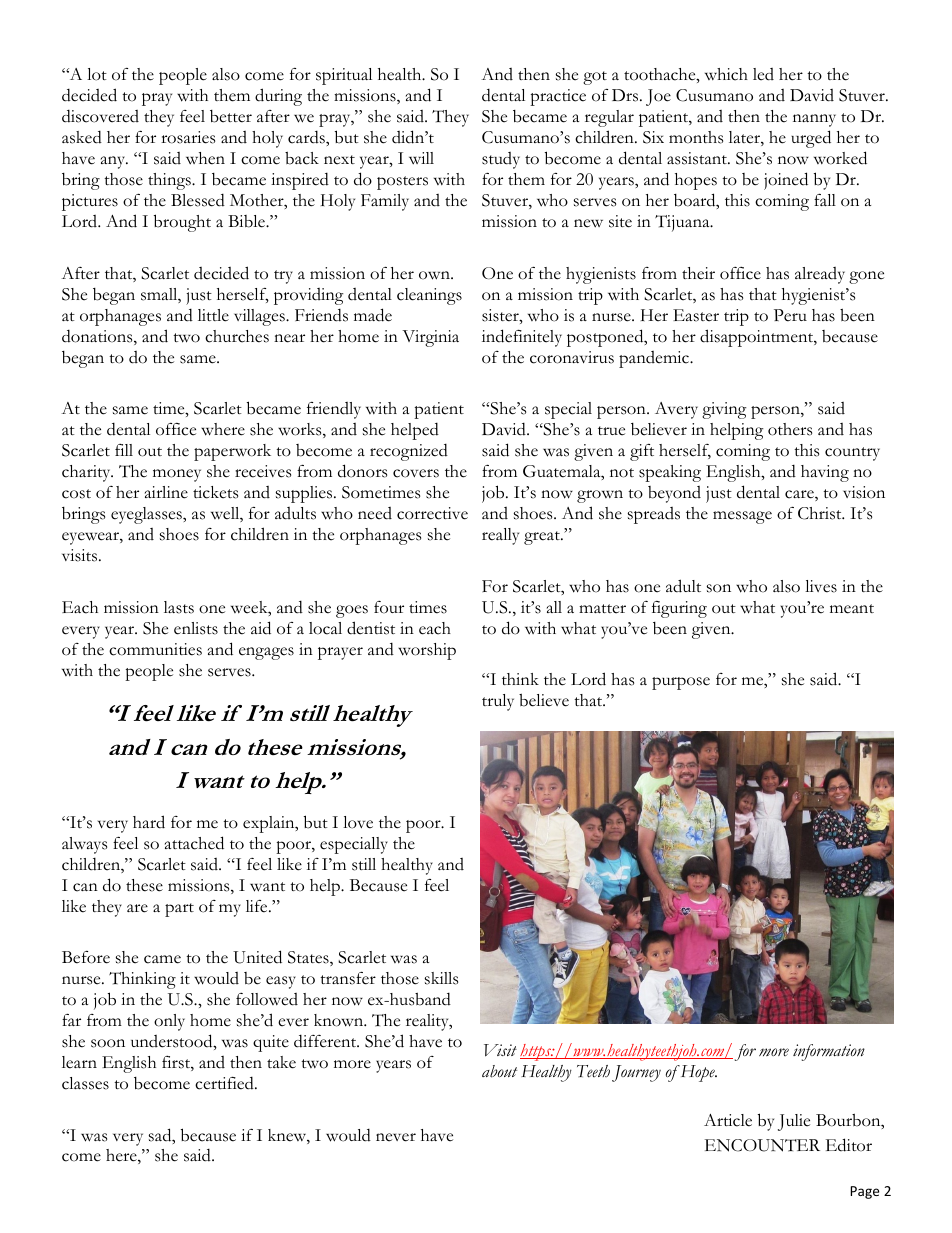  What do you see at coordinates (179, 910) in the screenshot?
I see `part` at bounding box center [179, 910].
